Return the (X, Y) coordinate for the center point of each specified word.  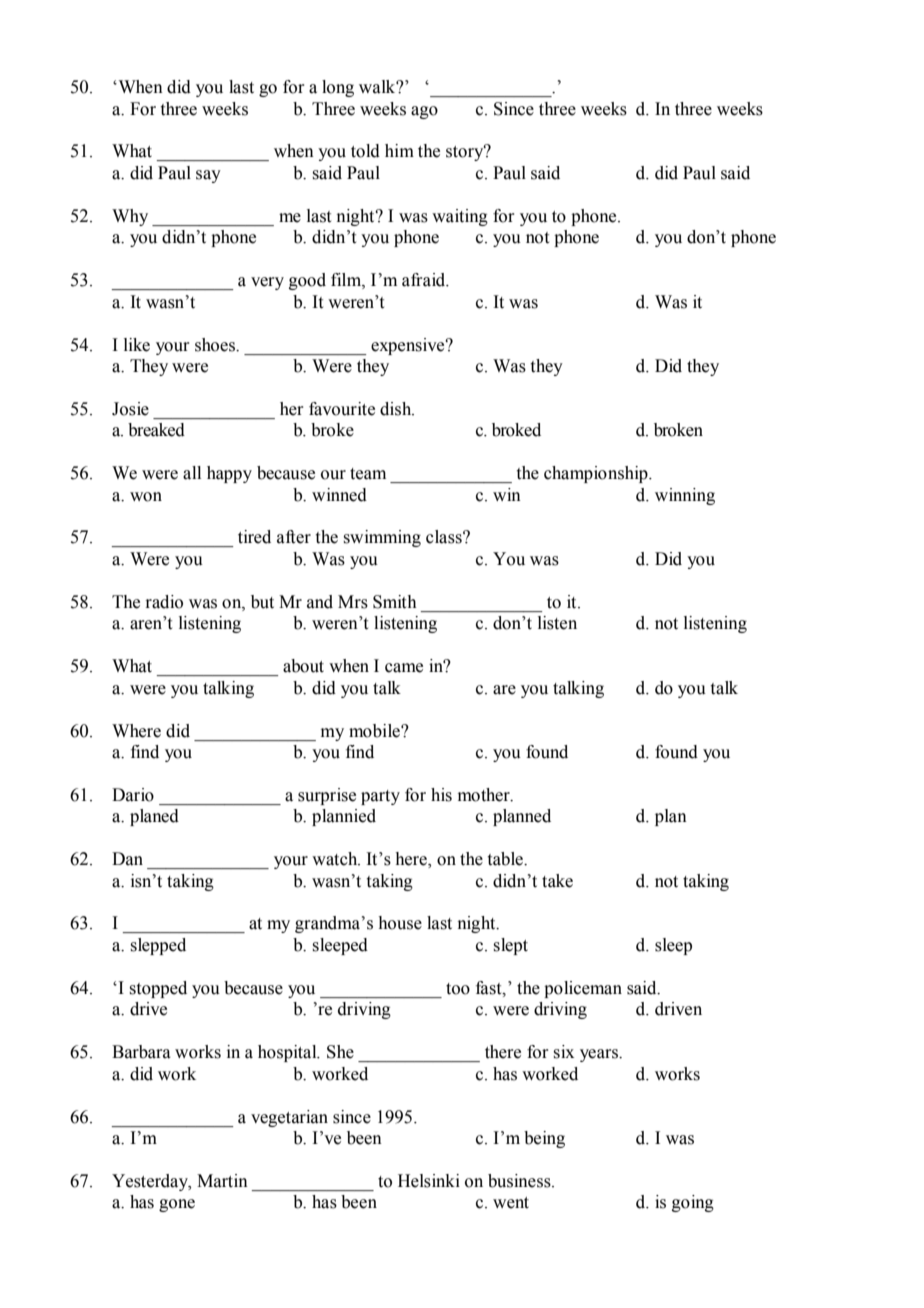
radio (164, 602)
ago (424, 112)
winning (685, 496)
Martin (222, 1181)
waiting (460, 217)
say (208, 176)
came (404, 668)
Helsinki (429, 1181)
